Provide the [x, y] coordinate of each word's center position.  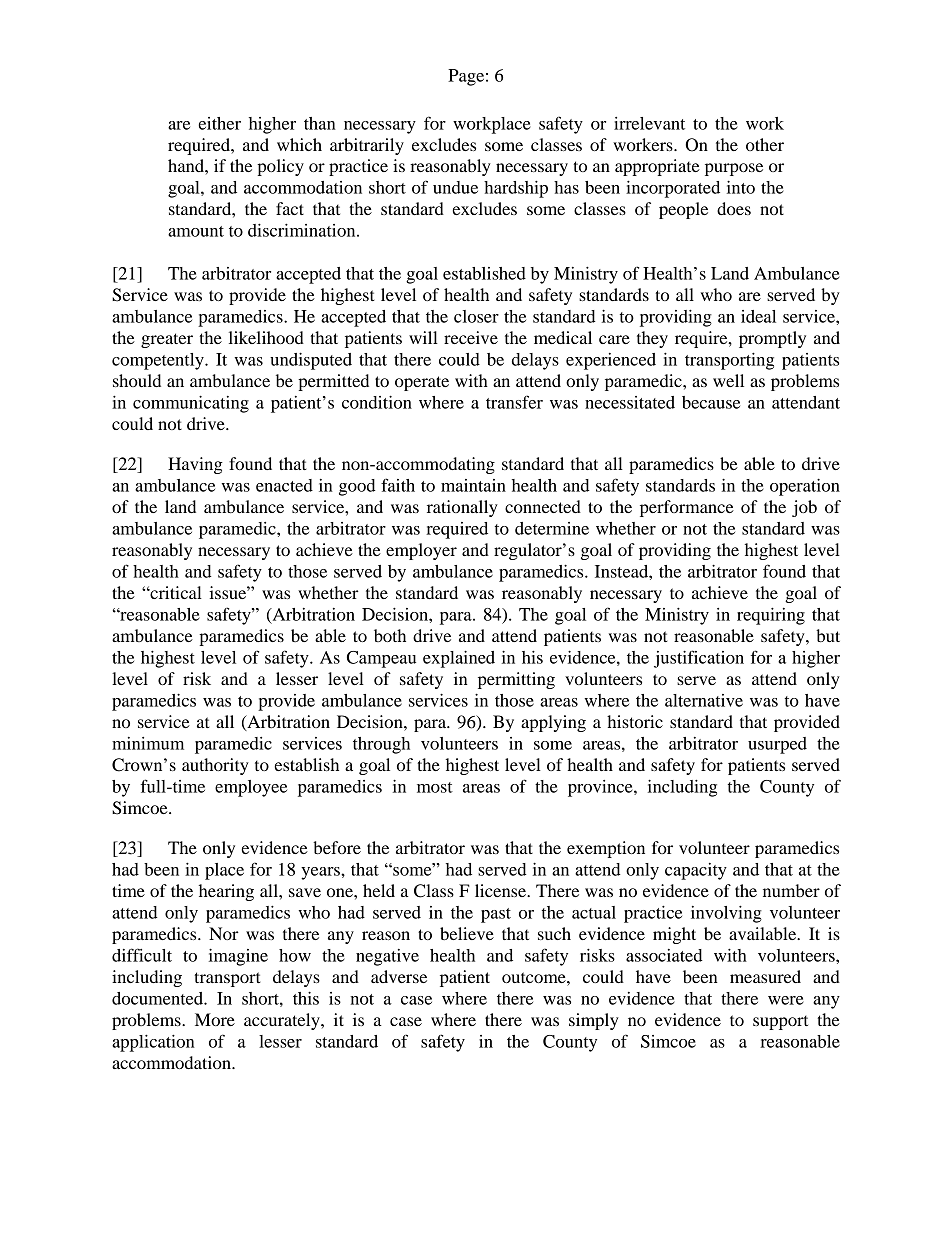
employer [421, 551]
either [219, 123]
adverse [399, 976]
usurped [777, 745]
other [765, 144]
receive [471, 337]
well [728, 380]
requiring [771, 616]
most [435, 787]
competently [159, 361]
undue [455, 187]
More [215, 1019]
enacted [284, 485]
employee [251, 788]
